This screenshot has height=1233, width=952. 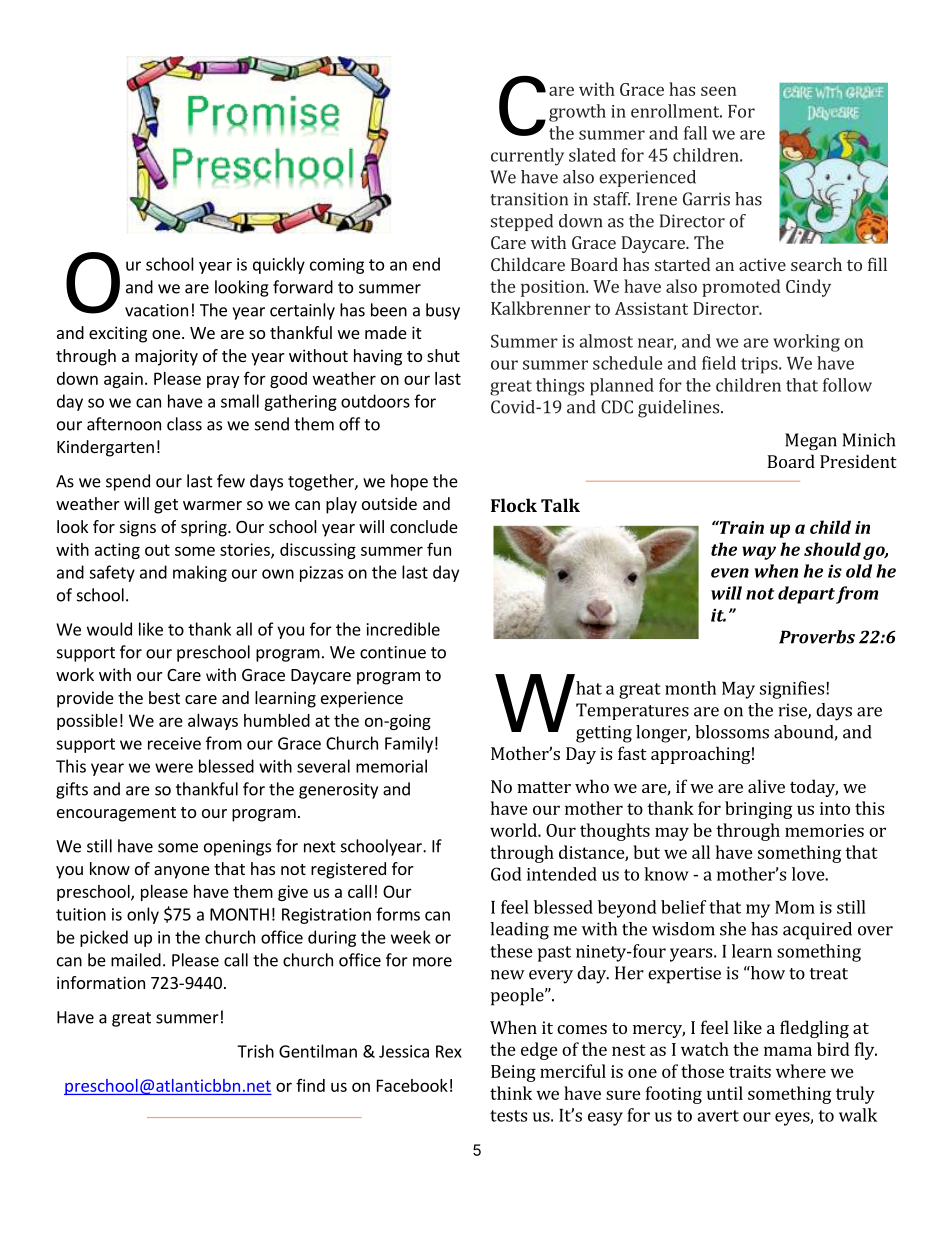 What do you see at coordinates (166, 357) in the screenshot?
I see `majority` at bounding box center [166, 357].
